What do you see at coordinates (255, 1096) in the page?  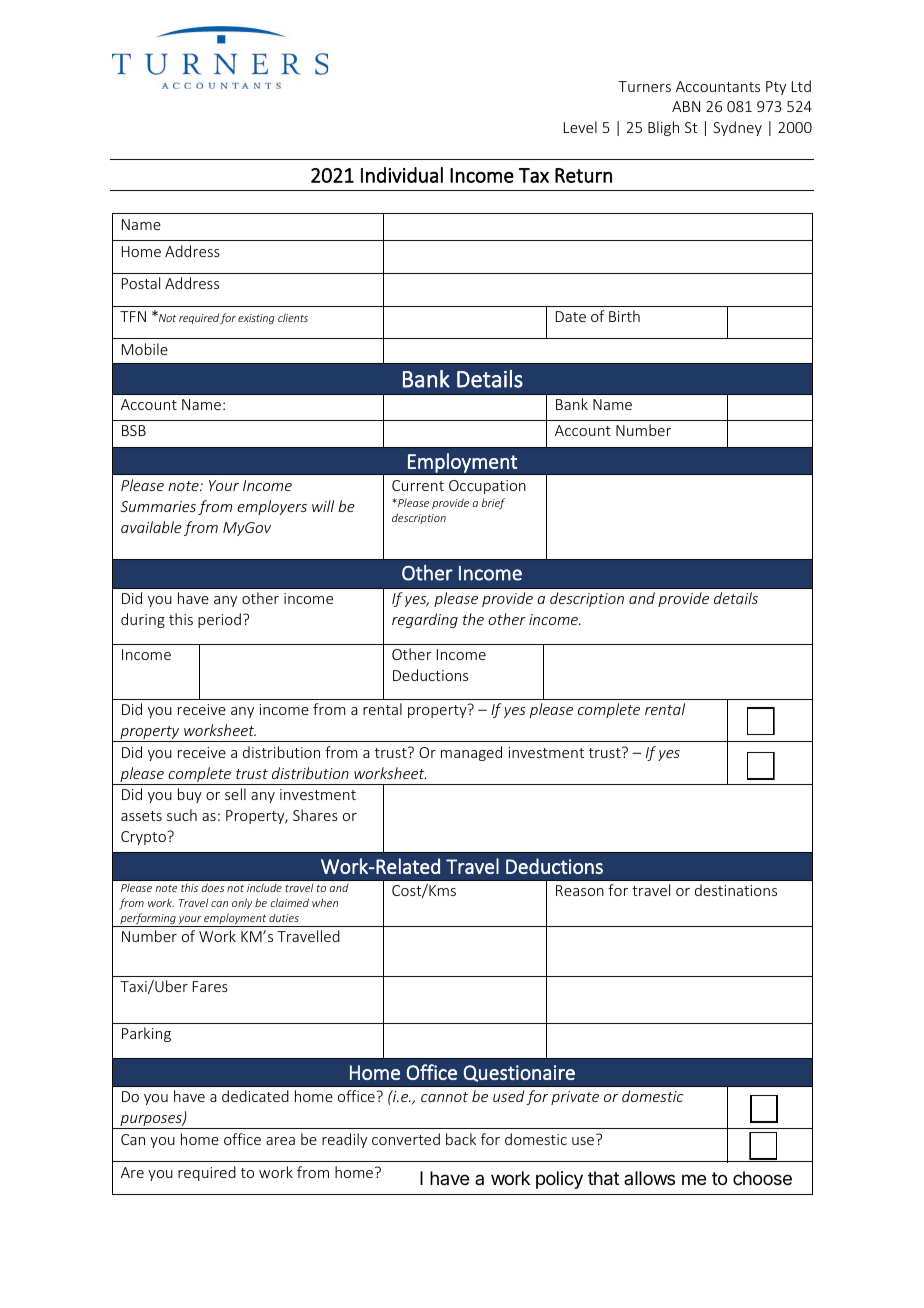 I see `dedicated` at bounding box center [255, 1096].
